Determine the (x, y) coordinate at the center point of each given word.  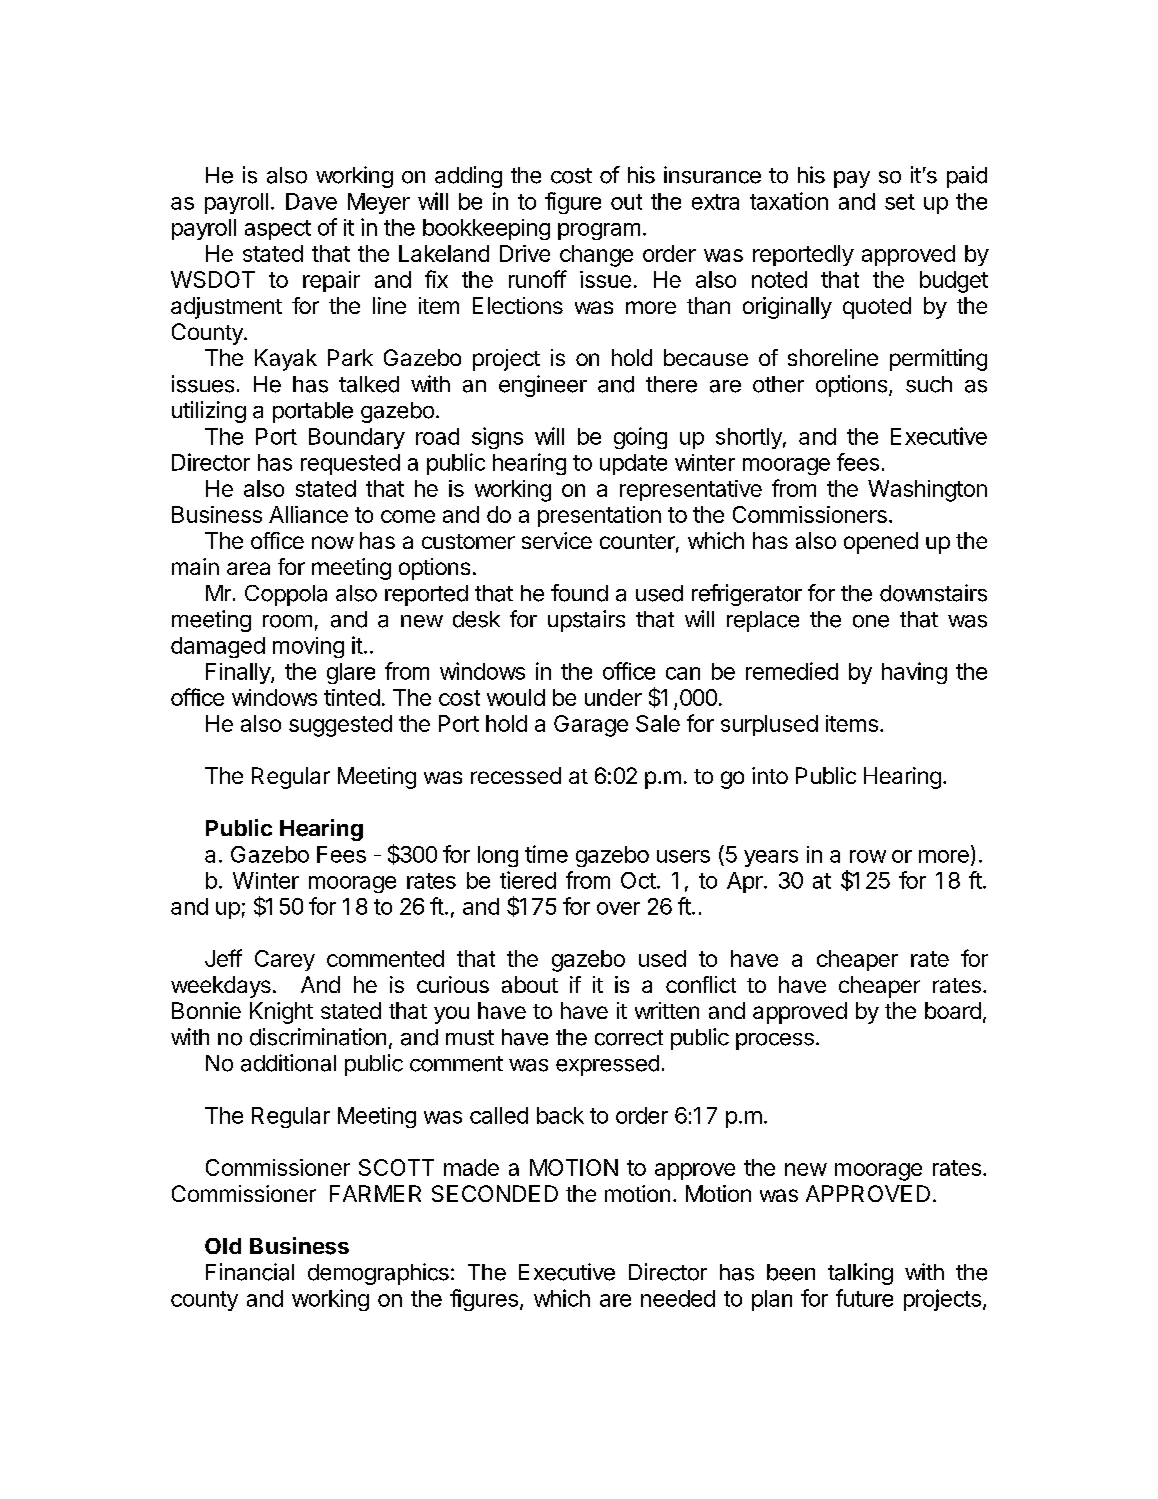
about (530, 984)
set (900, 202)
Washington (927, 491)
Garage (591, 726)
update (633, 464)
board (953, 1010)
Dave (311, 201)
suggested (340, 726)
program (599, 231)
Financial (250, 1272)
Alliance (308, 514)
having (914, 673)
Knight (281, 1013)
